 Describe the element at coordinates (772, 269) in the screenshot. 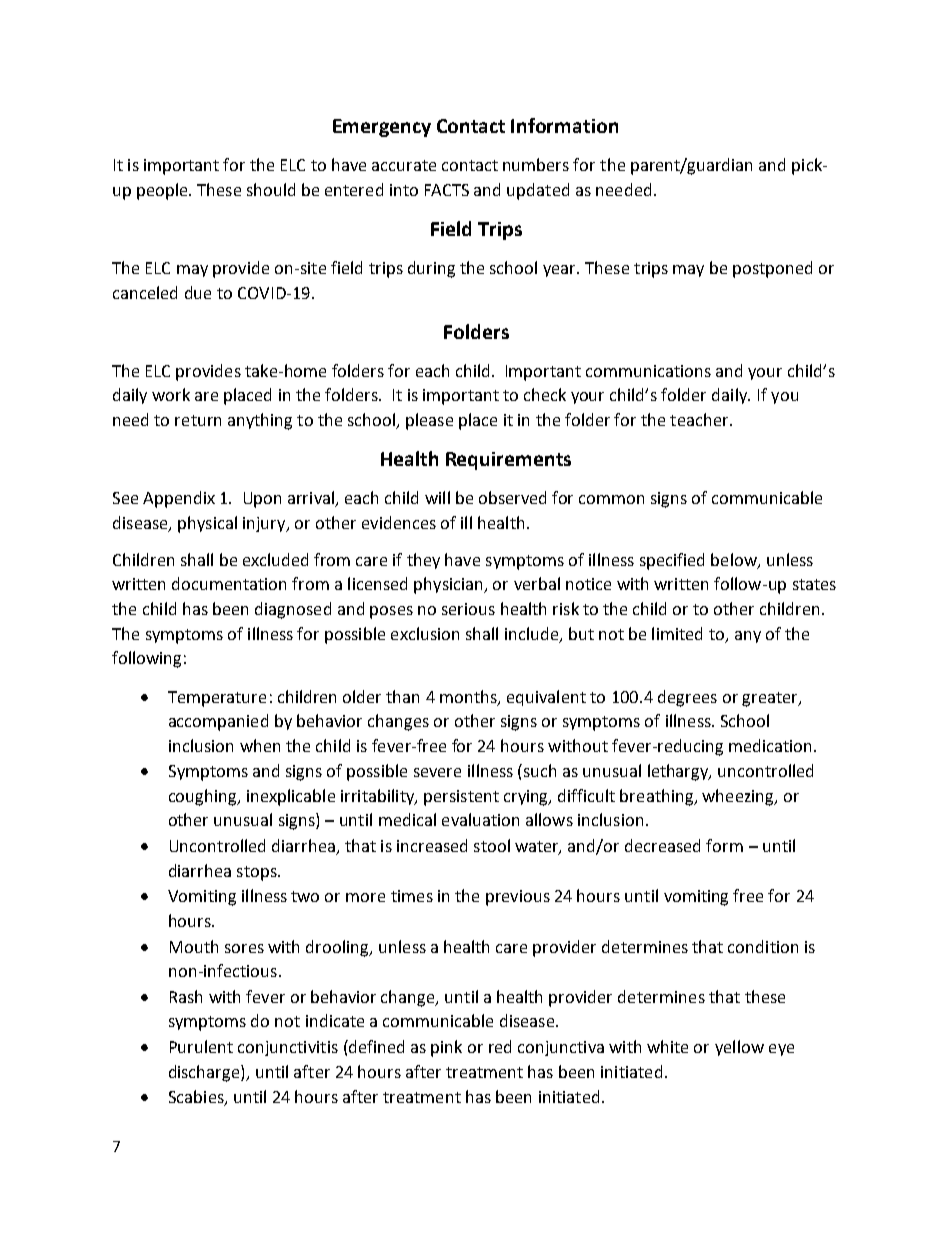

I see `postponed` at that location.
